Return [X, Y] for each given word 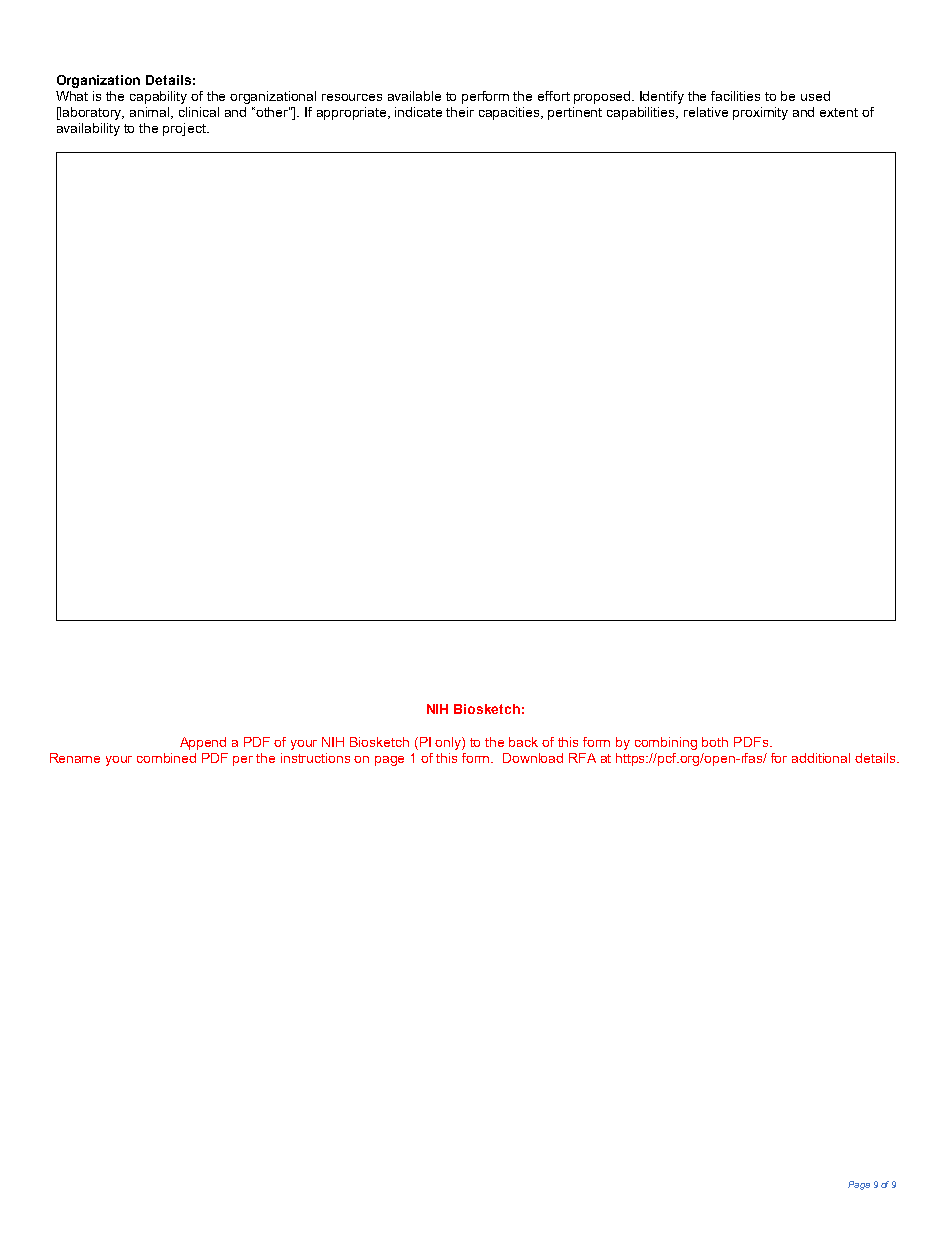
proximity [760, 113]
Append [203, 743]
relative [706, 112]
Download [533, 758]
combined [166, 758]
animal [151, 113]
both [715, 742]
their [460, 112]
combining [666, 743]
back [523, 742]
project [185, 129]
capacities [511, 113]
